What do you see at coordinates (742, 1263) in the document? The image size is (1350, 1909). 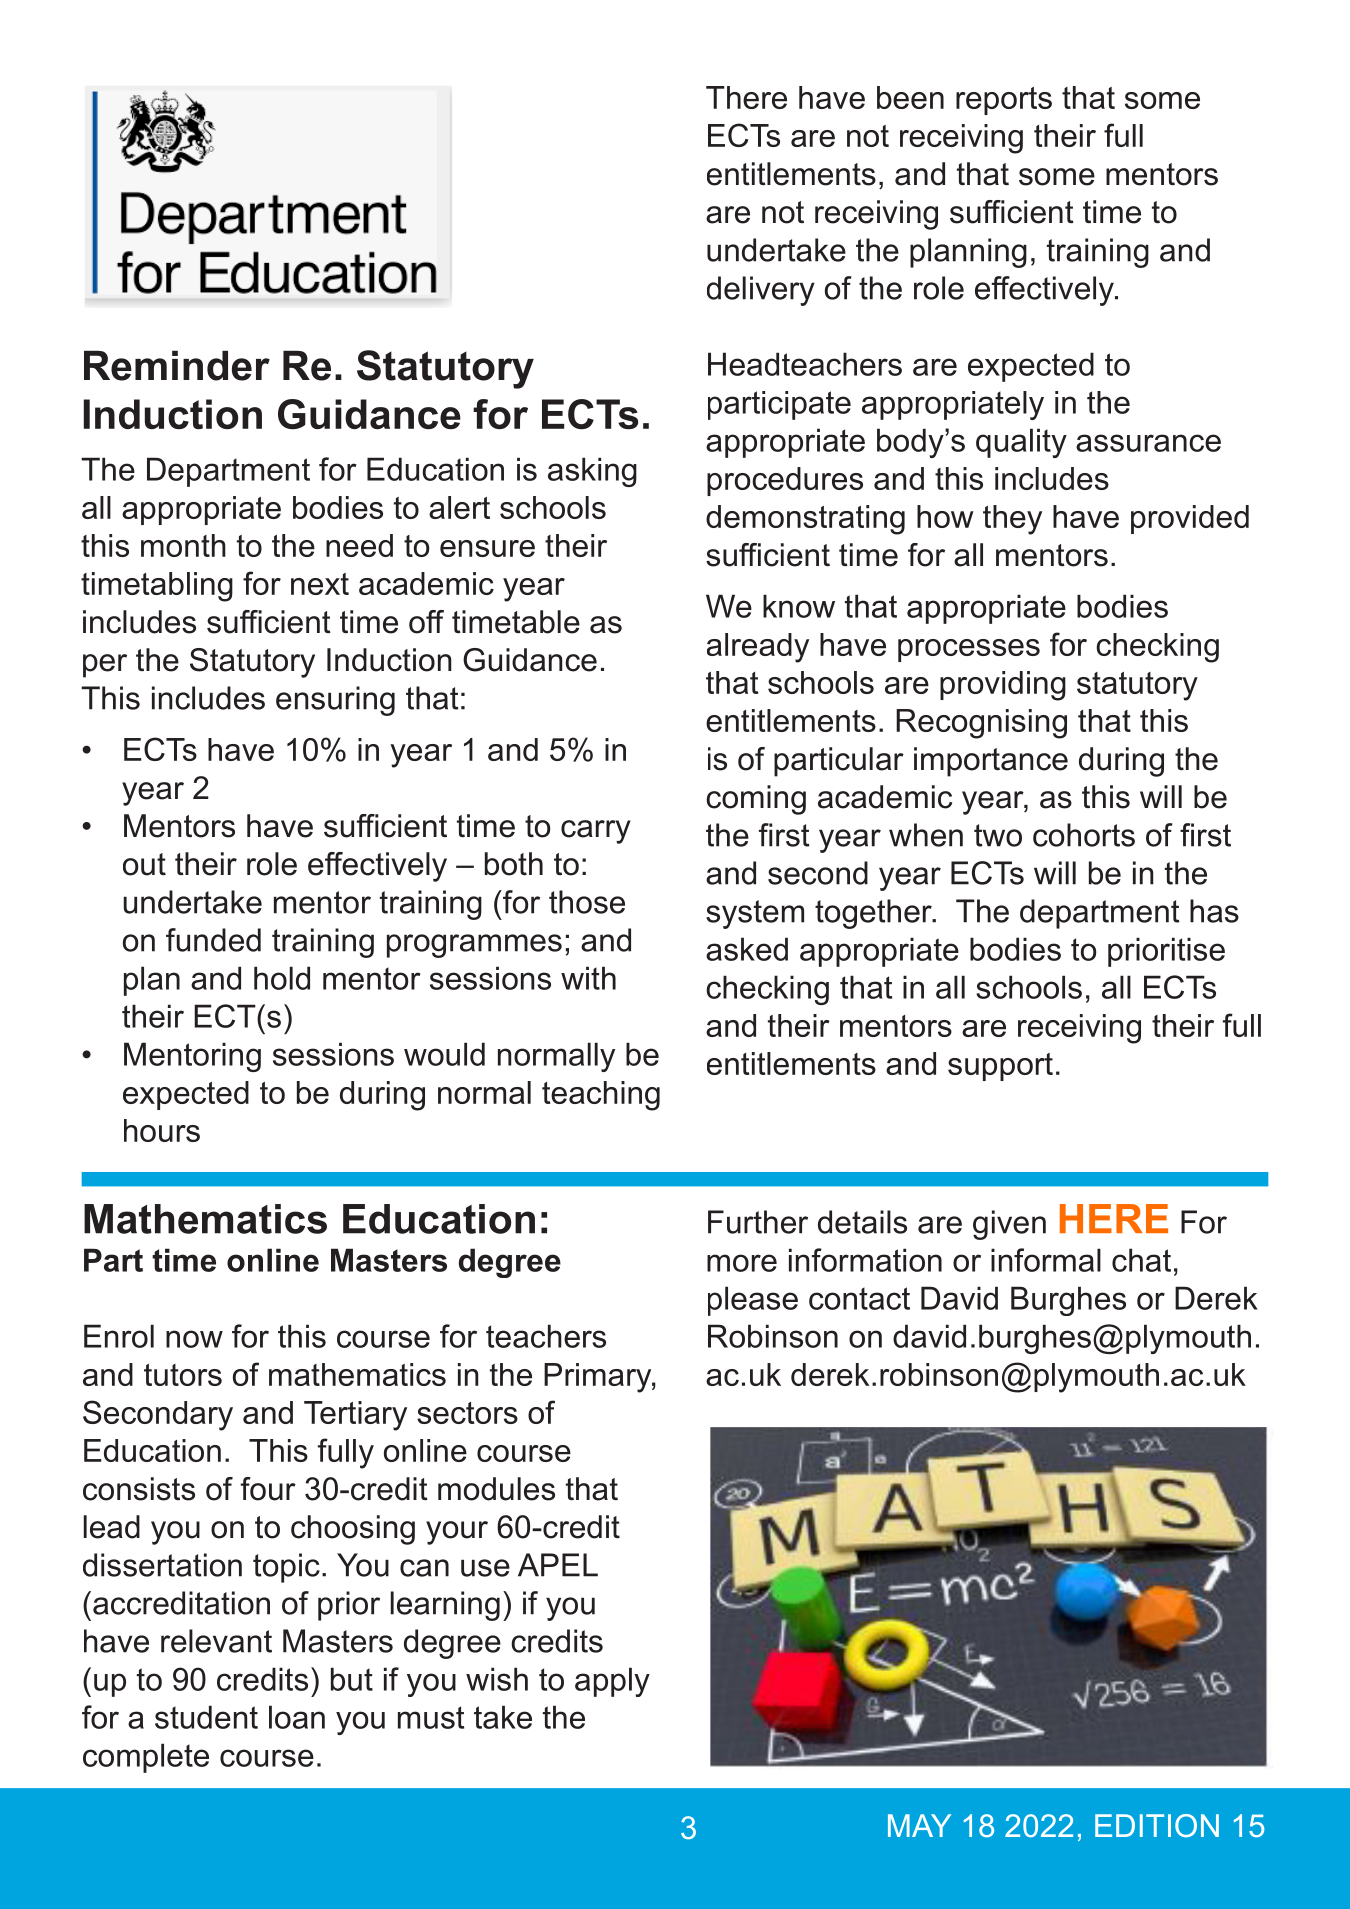 I see `more` at bounding box center [742, 1263].
